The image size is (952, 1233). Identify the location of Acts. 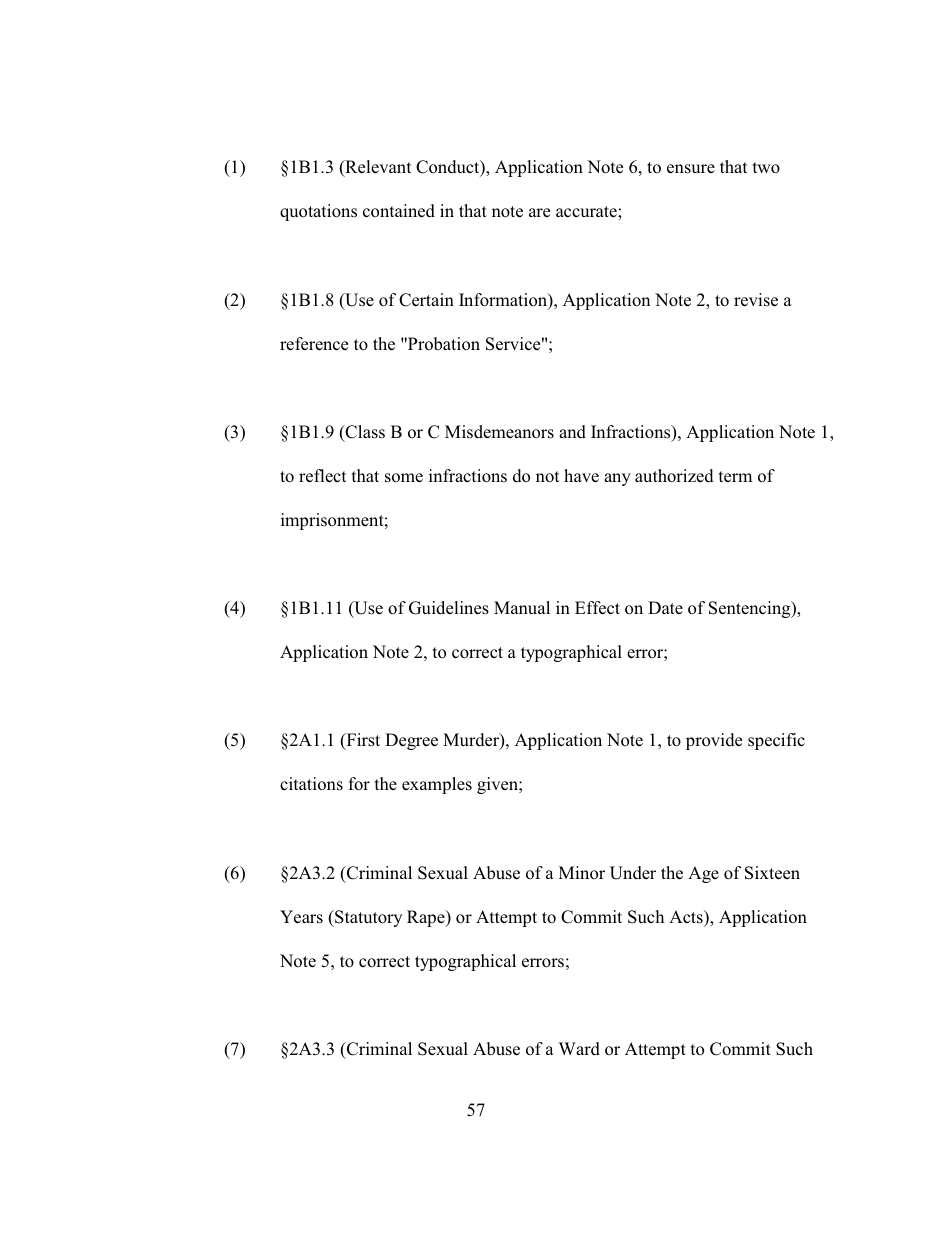
(687, 917).
